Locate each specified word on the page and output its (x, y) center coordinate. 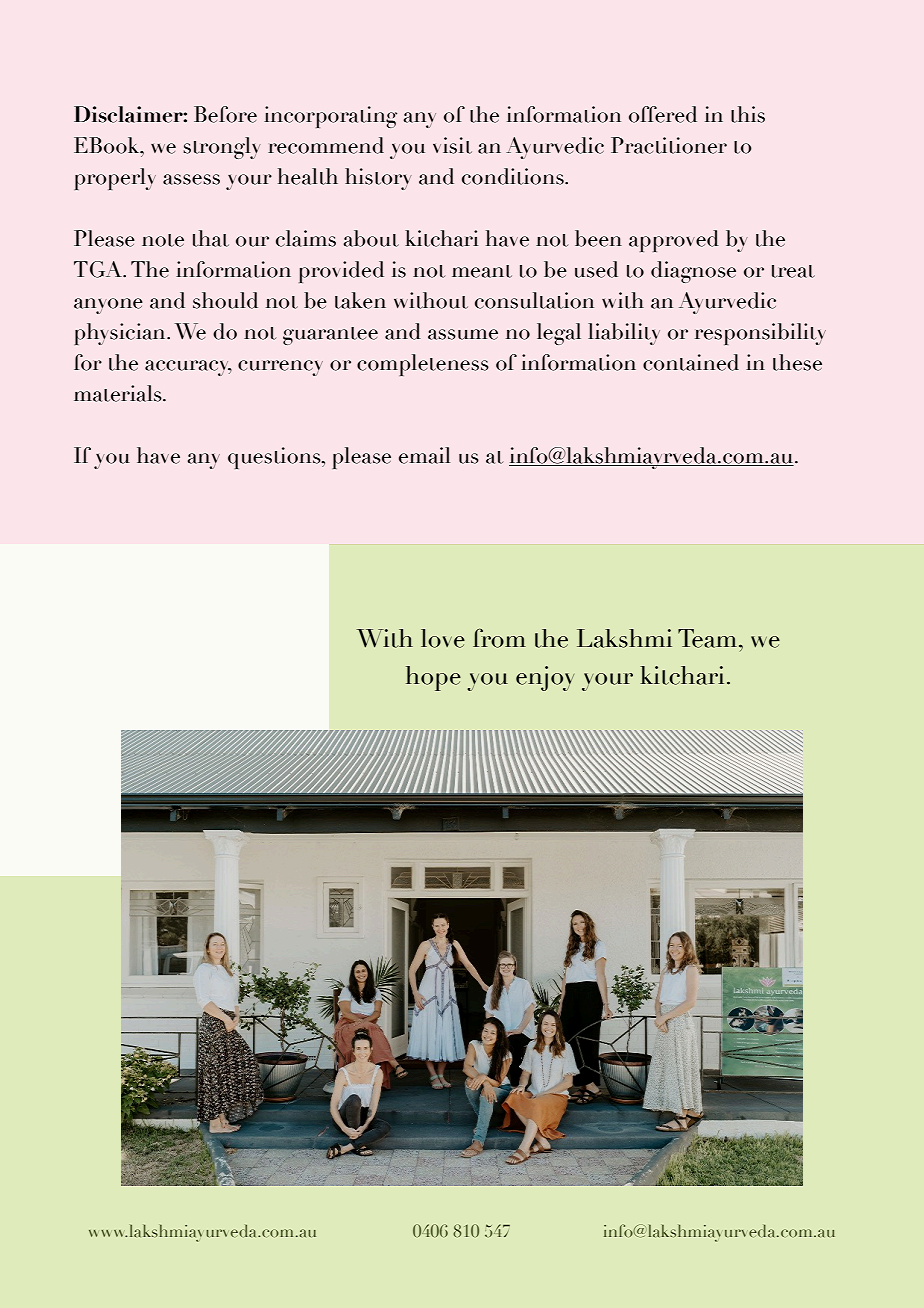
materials (119, 393)
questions (275, 458)
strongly (222, 148)
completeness (423, 365)
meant (482, 271)
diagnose (693, 272)
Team (709, 638)
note (163, 240)
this (748, 114)
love (443, 638)
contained (691, 362)
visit (452, 145)
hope (433, 678)
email (424, 455)
